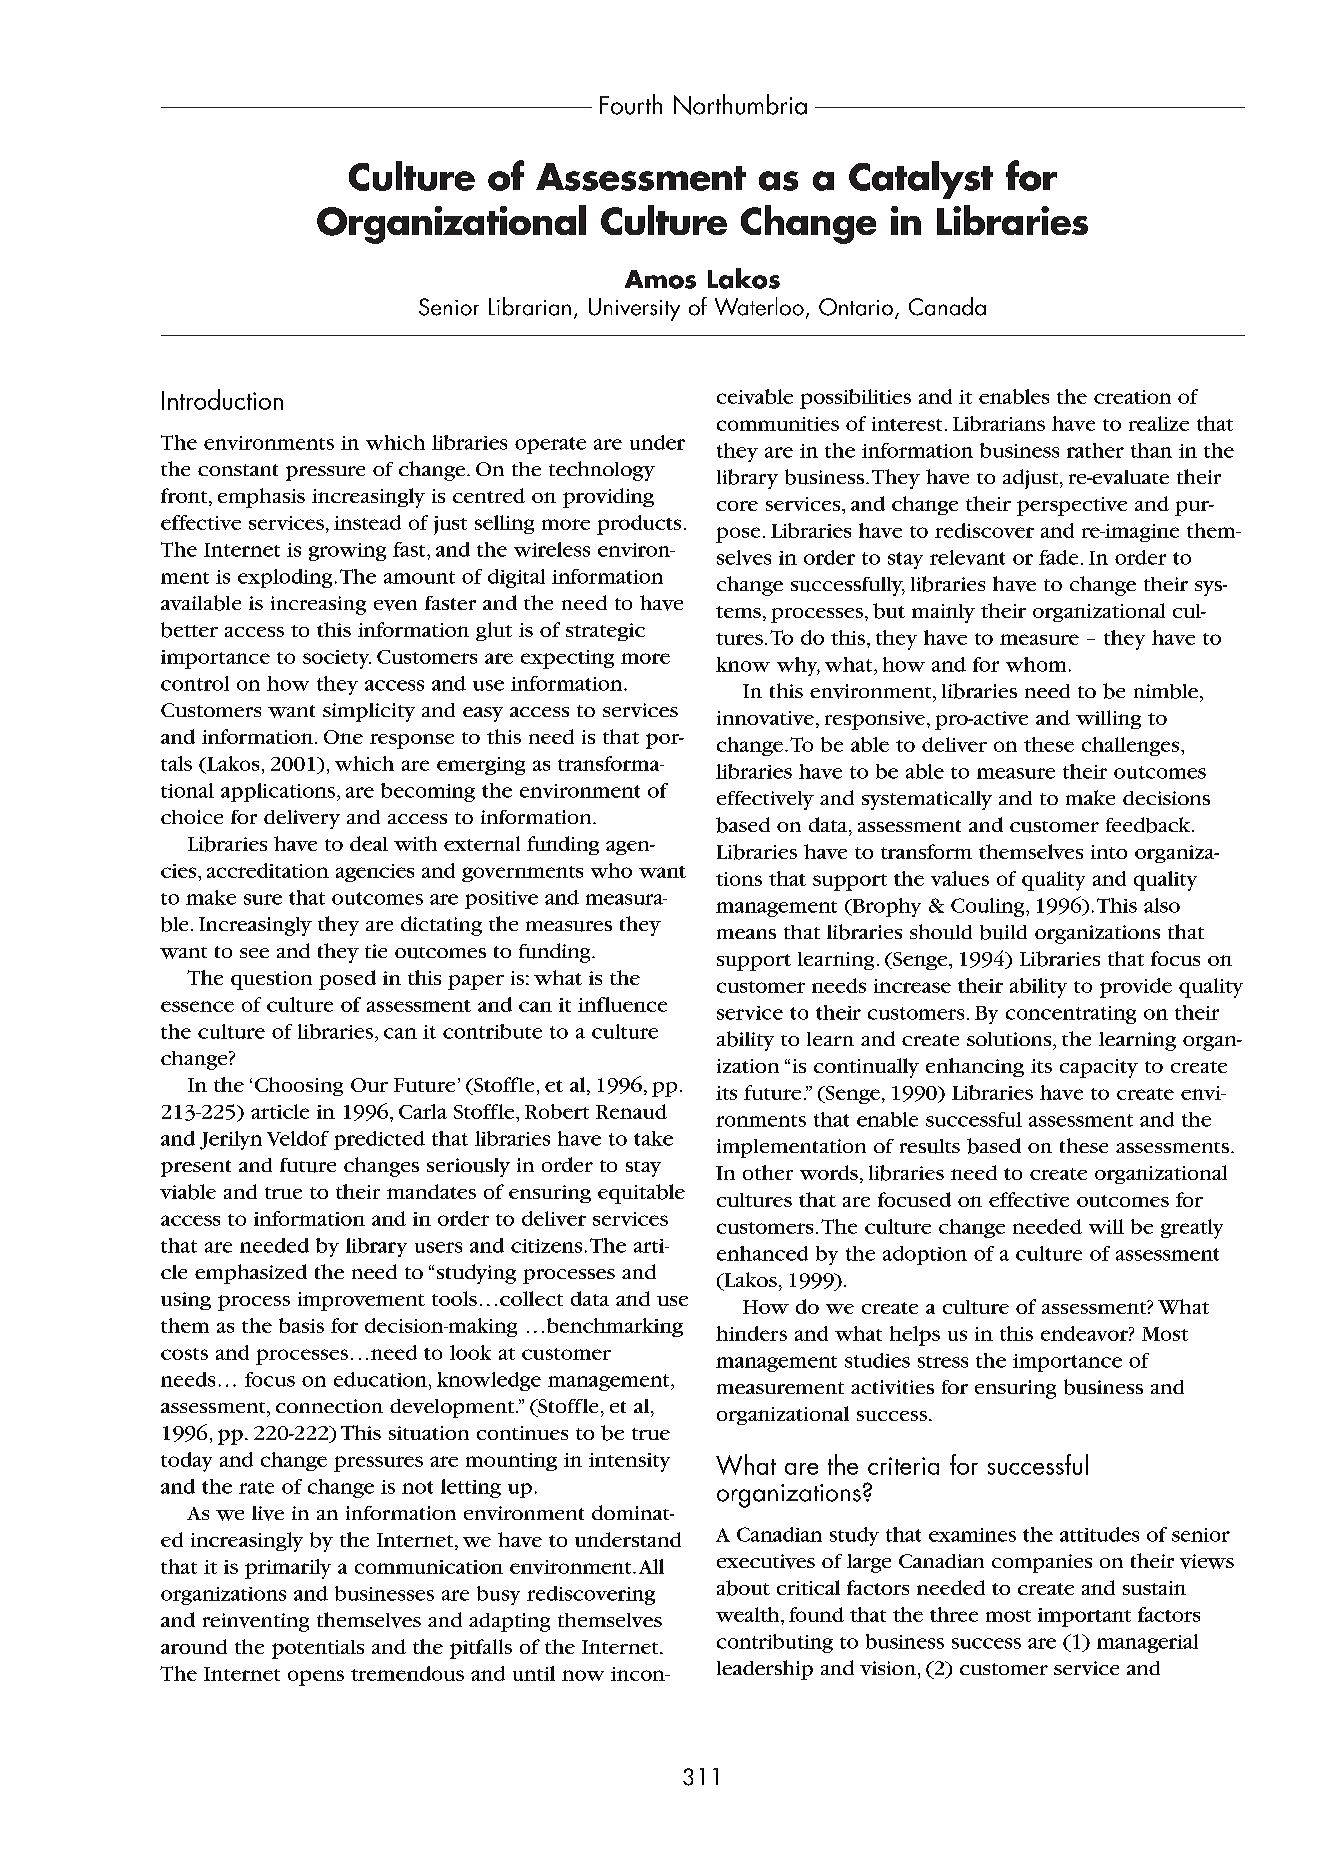  I want to click on important, so click(1084, 1617).
